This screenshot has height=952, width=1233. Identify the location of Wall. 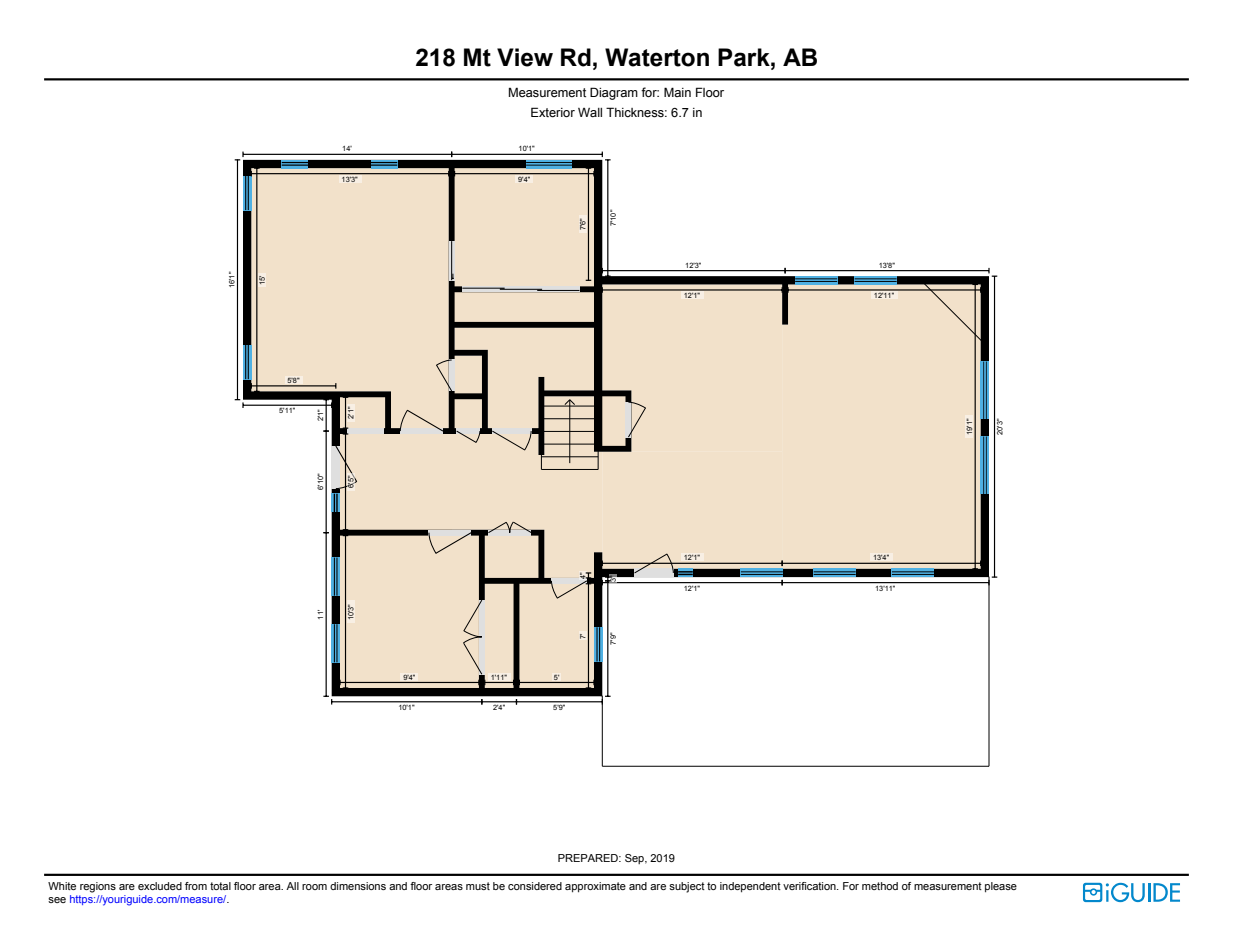
(590, 112).
